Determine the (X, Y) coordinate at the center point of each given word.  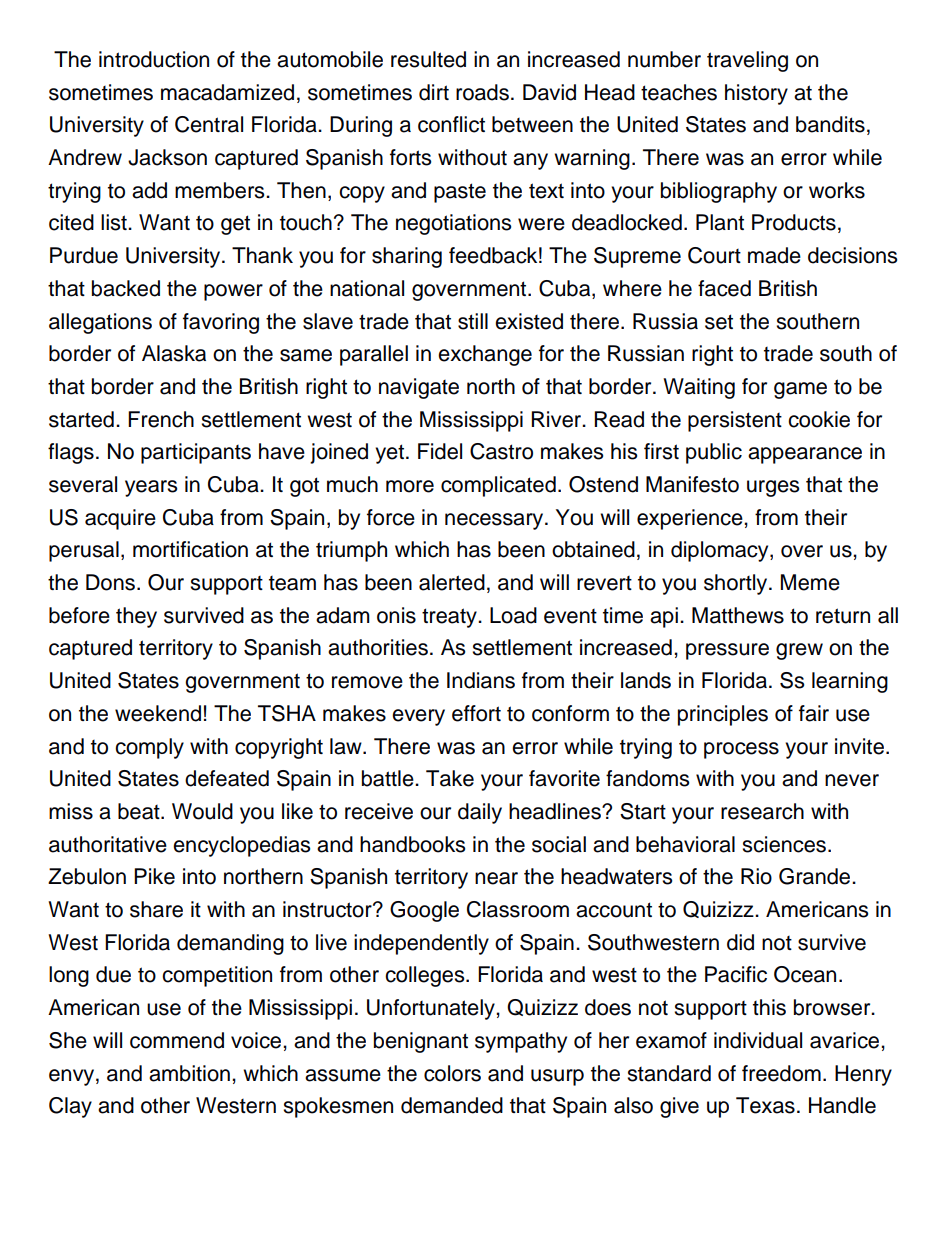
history (756, 94)
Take (450, 778)
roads (482, 92)
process (741, 750)
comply (149, 748)
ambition (189, 1073)
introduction (154, 59)
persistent (735, 421)
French (161, 419)
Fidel (440, 451)
